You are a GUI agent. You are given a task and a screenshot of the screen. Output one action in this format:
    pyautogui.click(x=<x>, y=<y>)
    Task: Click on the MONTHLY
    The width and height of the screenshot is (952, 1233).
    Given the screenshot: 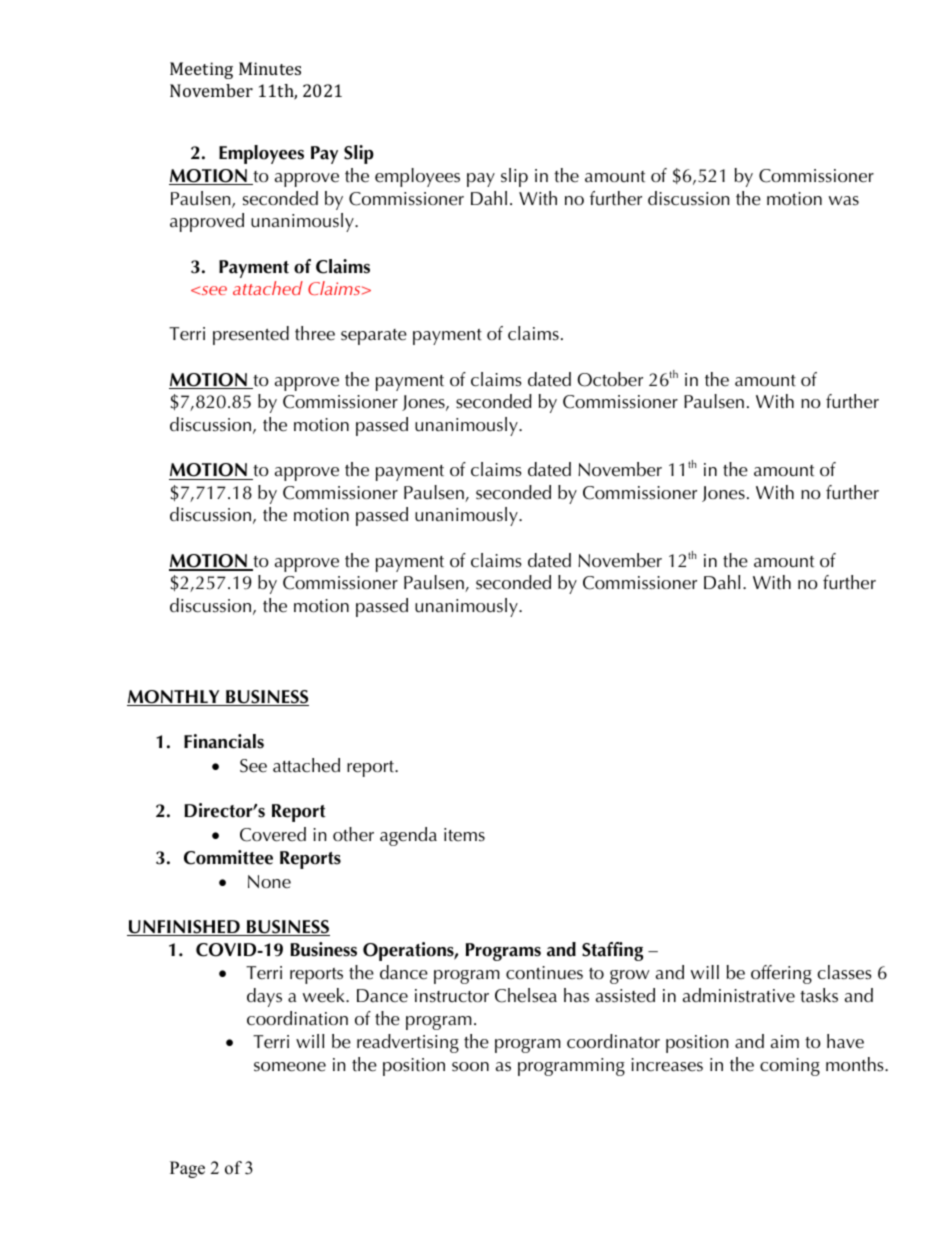 What is the action you would take?
    pyautogui.click(x=174, y=698)
